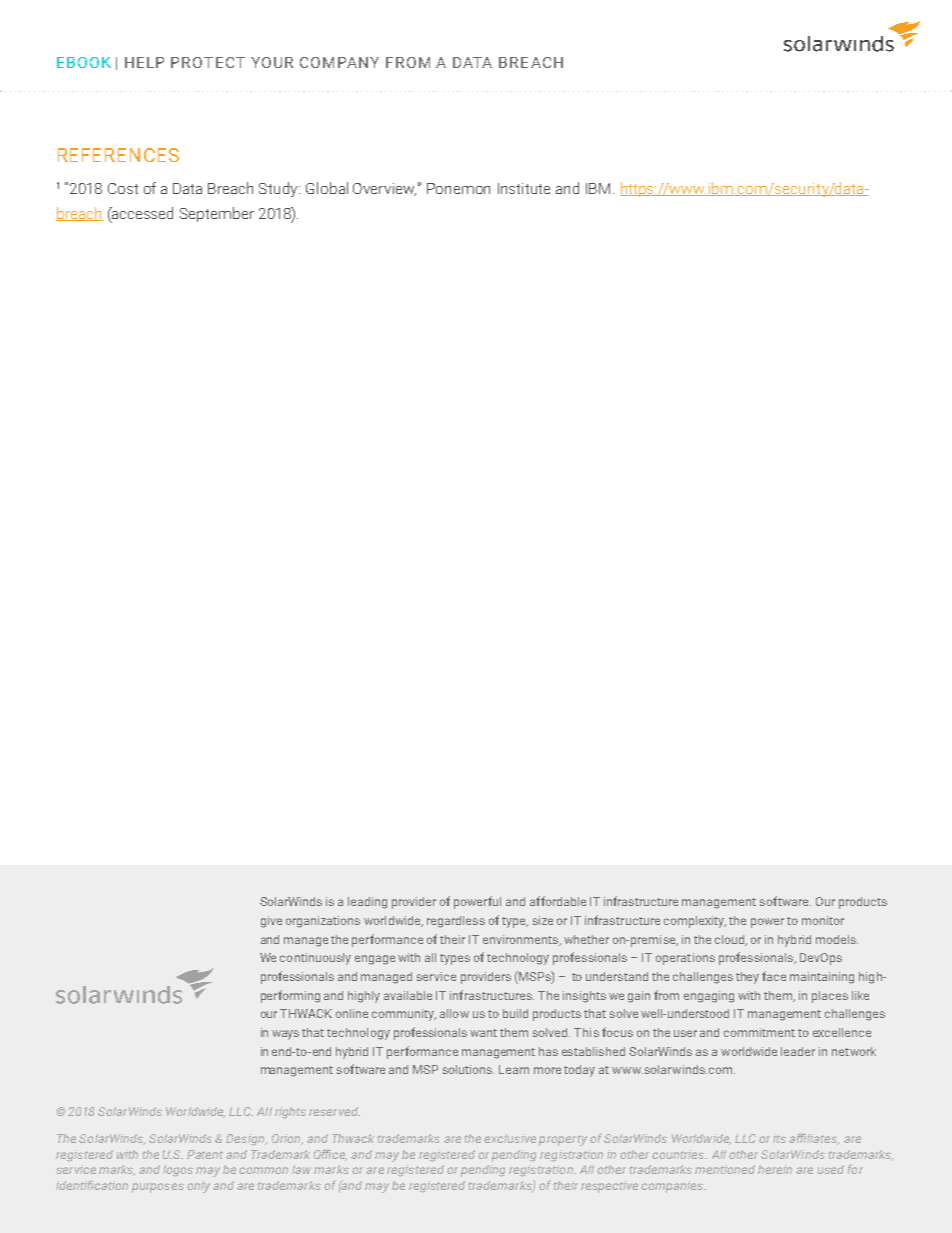  What do you see at coordinates (524, 188) in the page?
I see `Institute` at bounding box center [524, 188].
